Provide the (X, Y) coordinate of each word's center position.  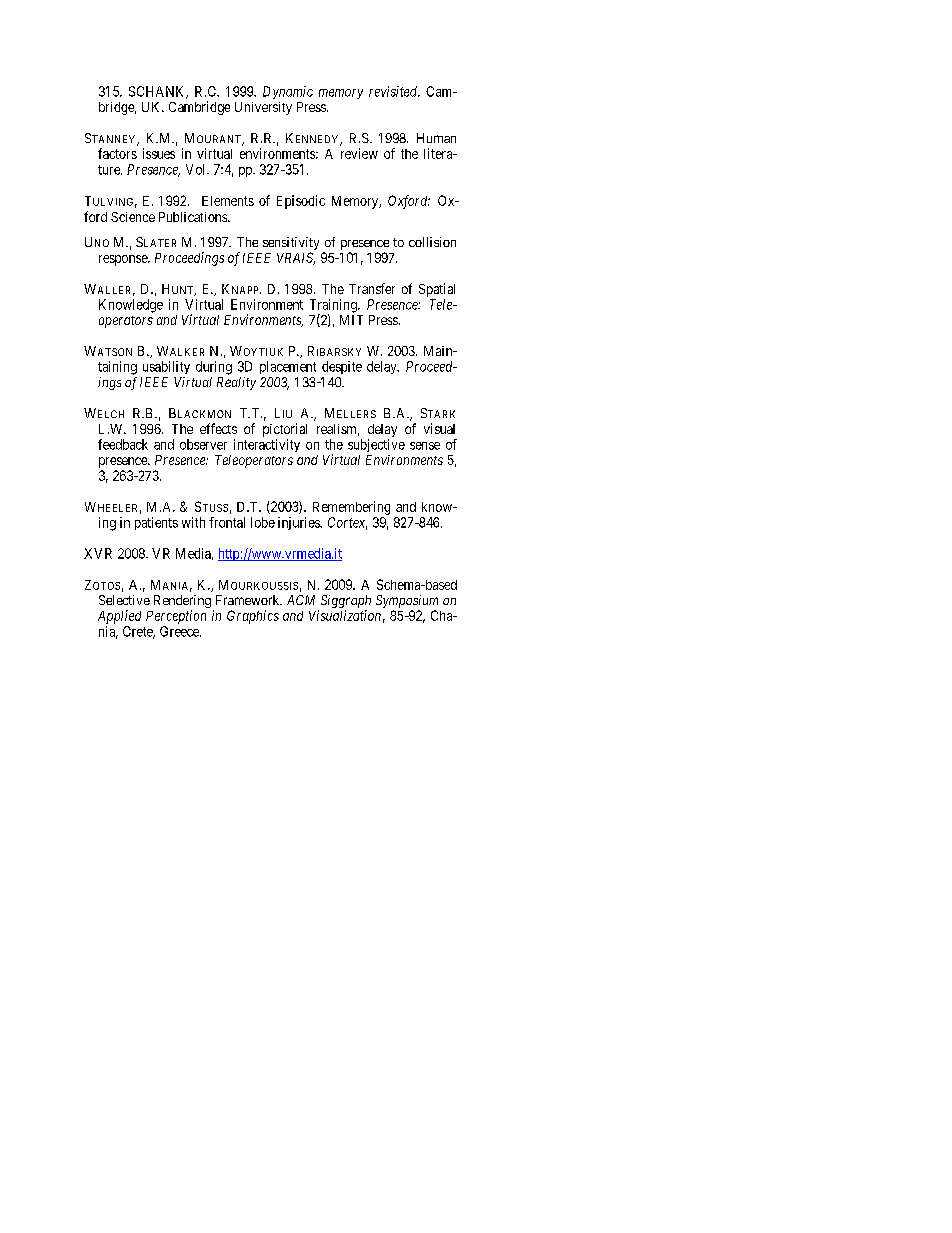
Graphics (253, 617)
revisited (394, 91)
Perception (176, 617)
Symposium (407, 603)
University (263, 108)
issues (159, 153)
